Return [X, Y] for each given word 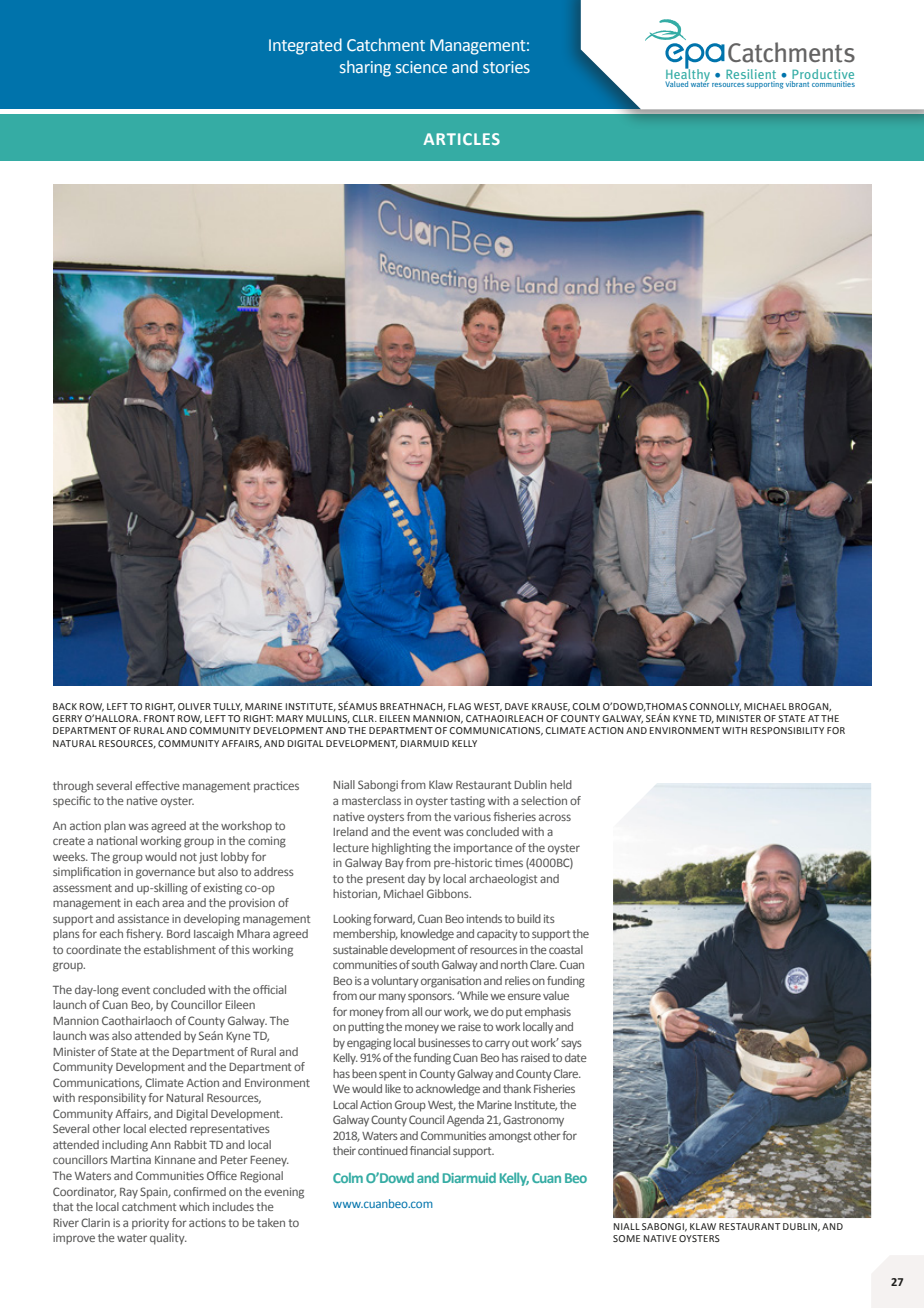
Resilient [751, 74]
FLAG [459, 706]
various [472, 816]
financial [430, 1150]
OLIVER [194, 706]
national [117, 840]
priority [150, 1224]
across [555, 817]
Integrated [305, 46]
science [421, 67]
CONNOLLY [715, 707]
